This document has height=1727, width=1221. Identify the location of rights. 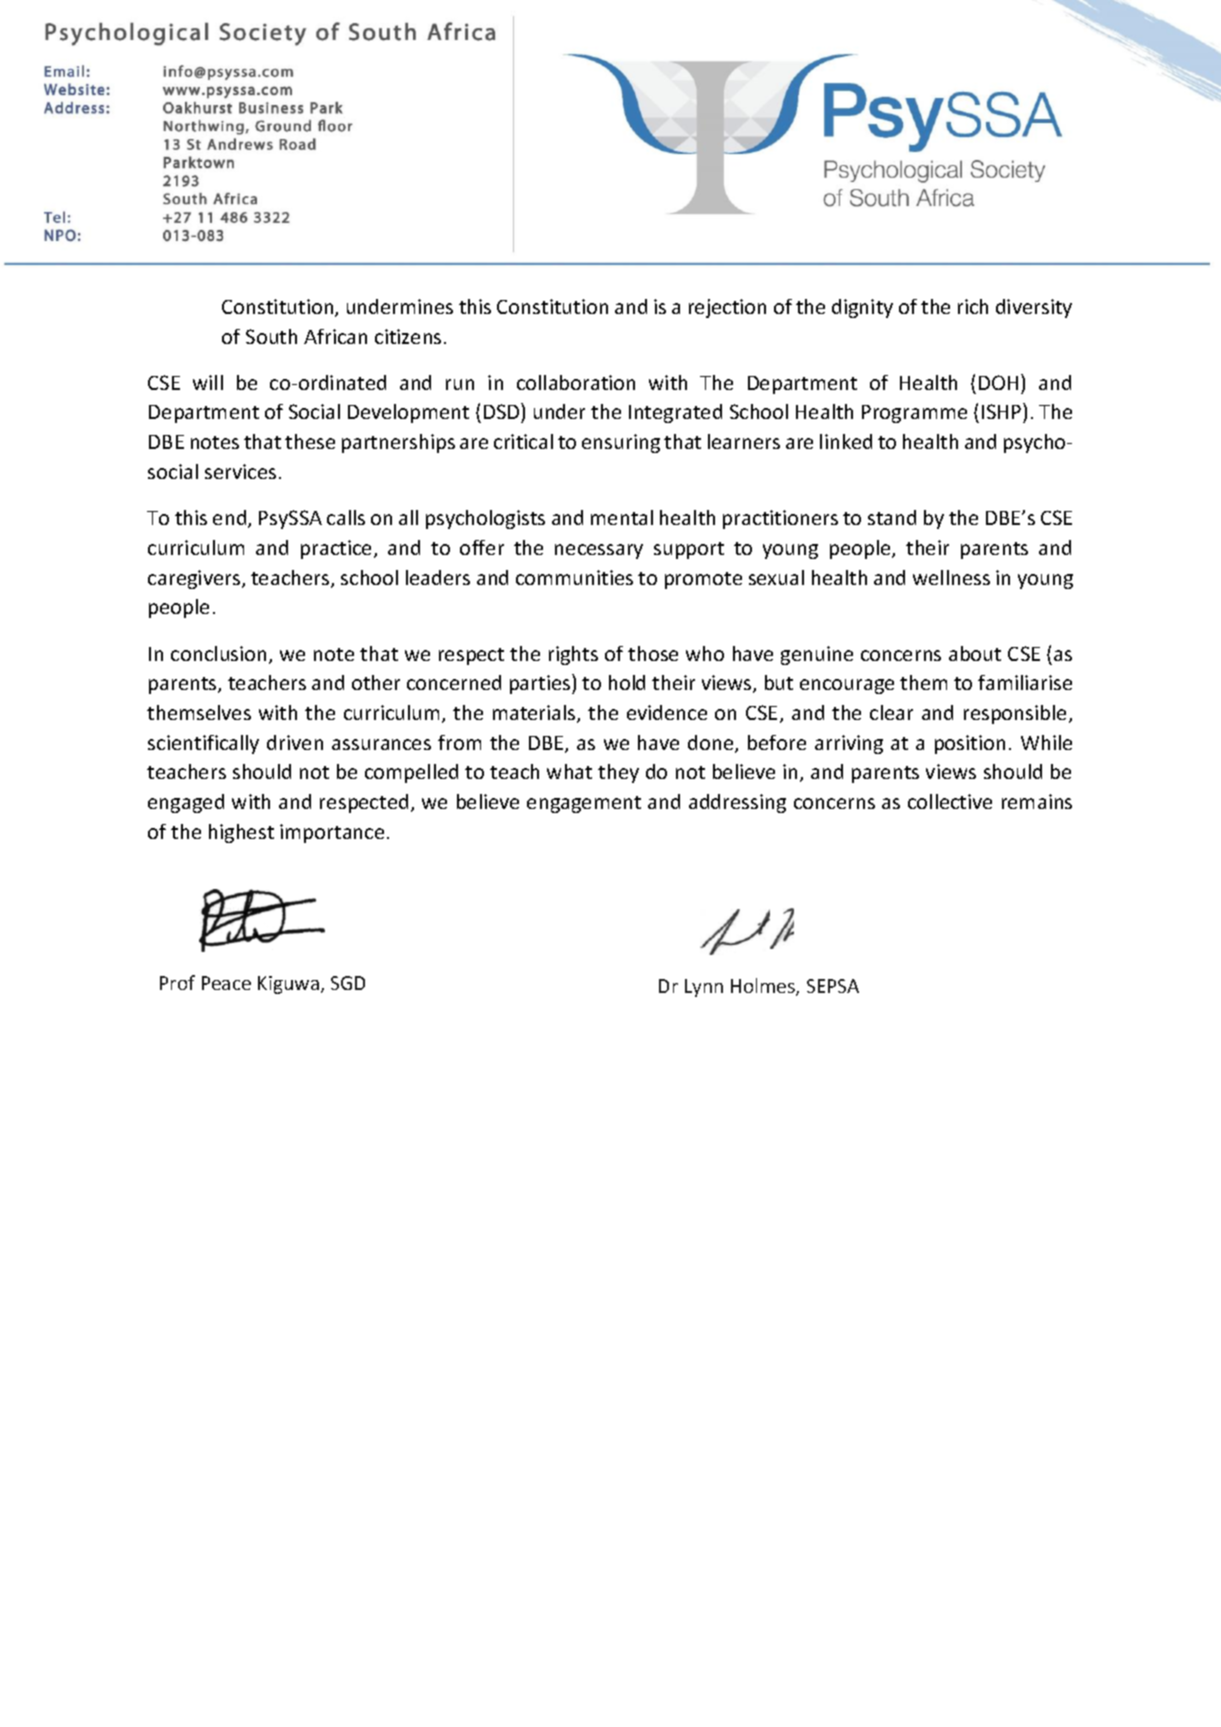
(573, 655).
